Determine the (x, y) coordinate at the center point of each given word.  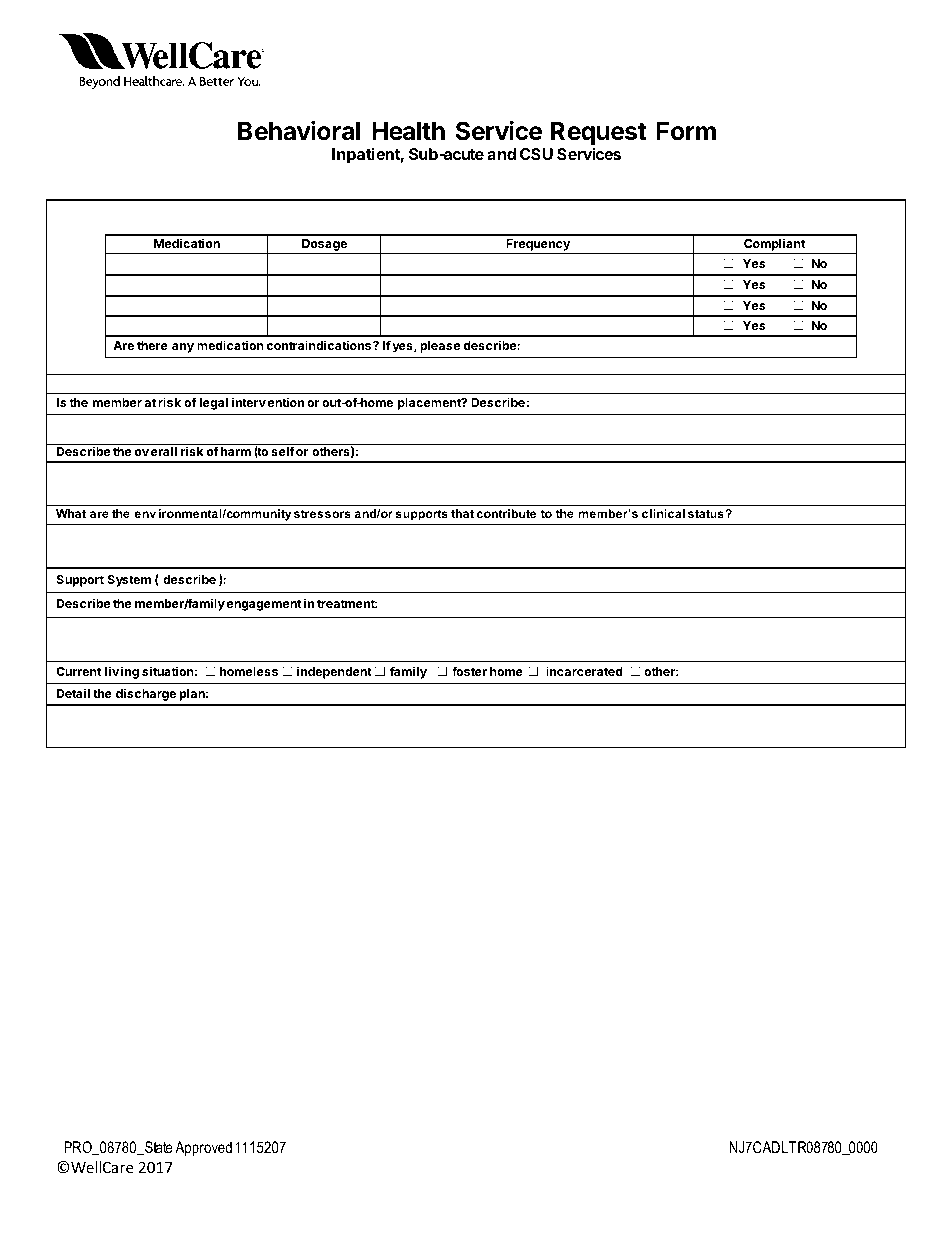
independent (334, 672)
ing (130, 672)
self (282, 451)
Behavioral (299, 131)
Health (408, 131)
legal (213, 404)
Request (598, 135)
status (707, 513)
